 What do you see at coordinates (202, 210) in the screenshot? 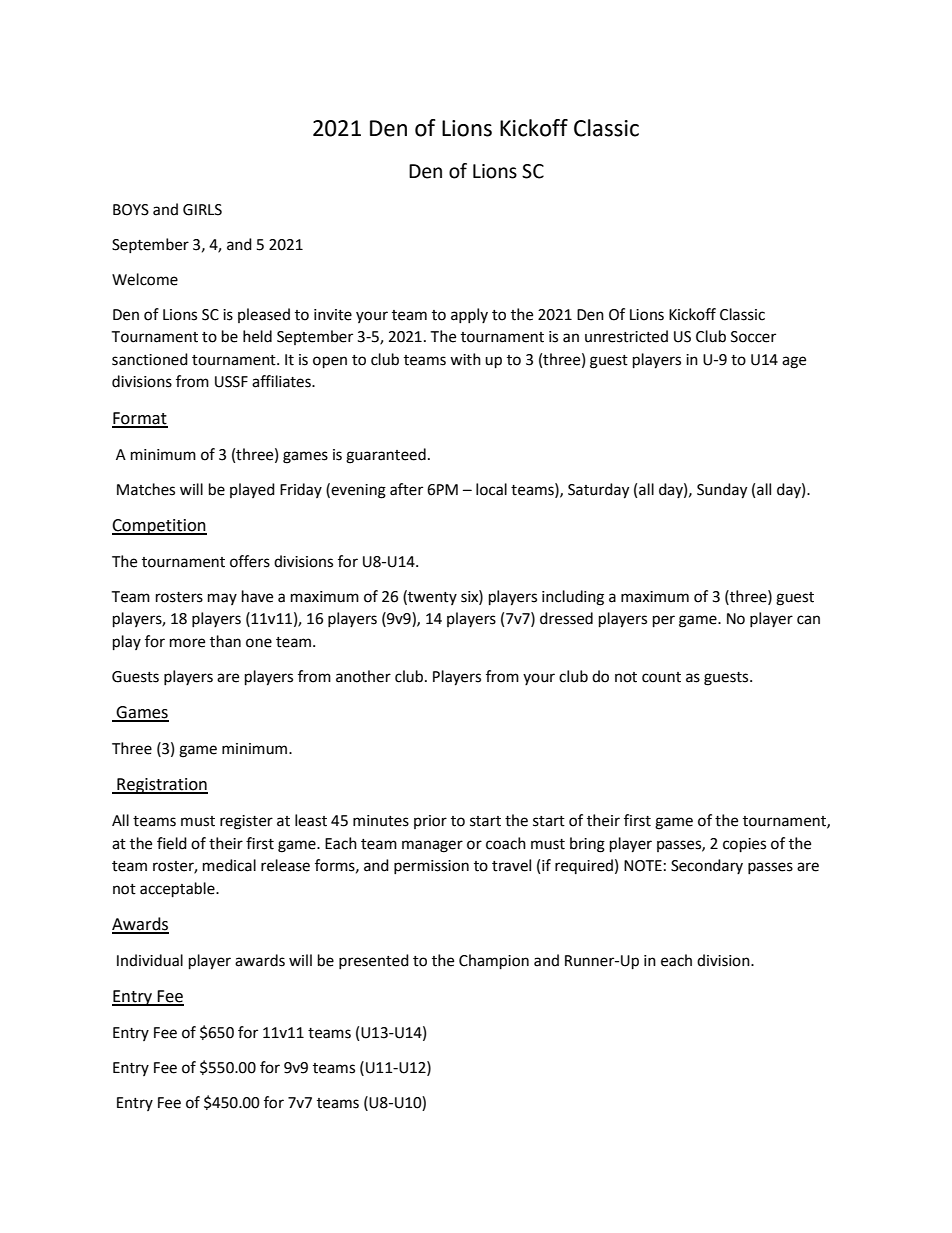
I see `GIRLS` at bounding box center [202, 210].
